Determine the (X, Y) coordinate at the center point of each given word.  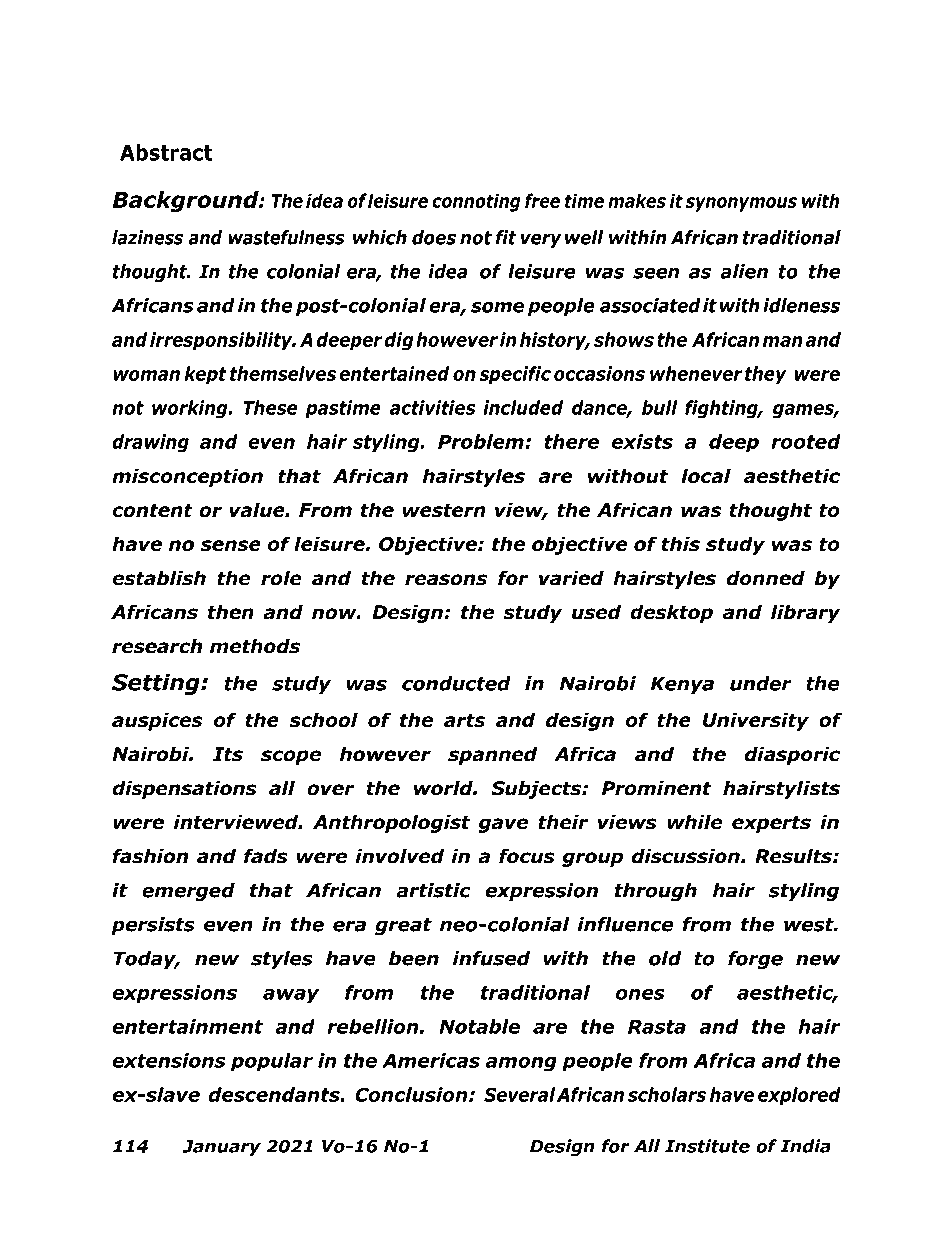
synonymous (741, 204)
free (542, 200)
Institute (707, 1146)
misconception (187, 477)
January (222, 1148)
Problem (482, 441)
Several (519, 1094)
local (706, 475)
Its (228, 754)
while (694, 822)
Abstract (166, 152)
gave (503, 825)
